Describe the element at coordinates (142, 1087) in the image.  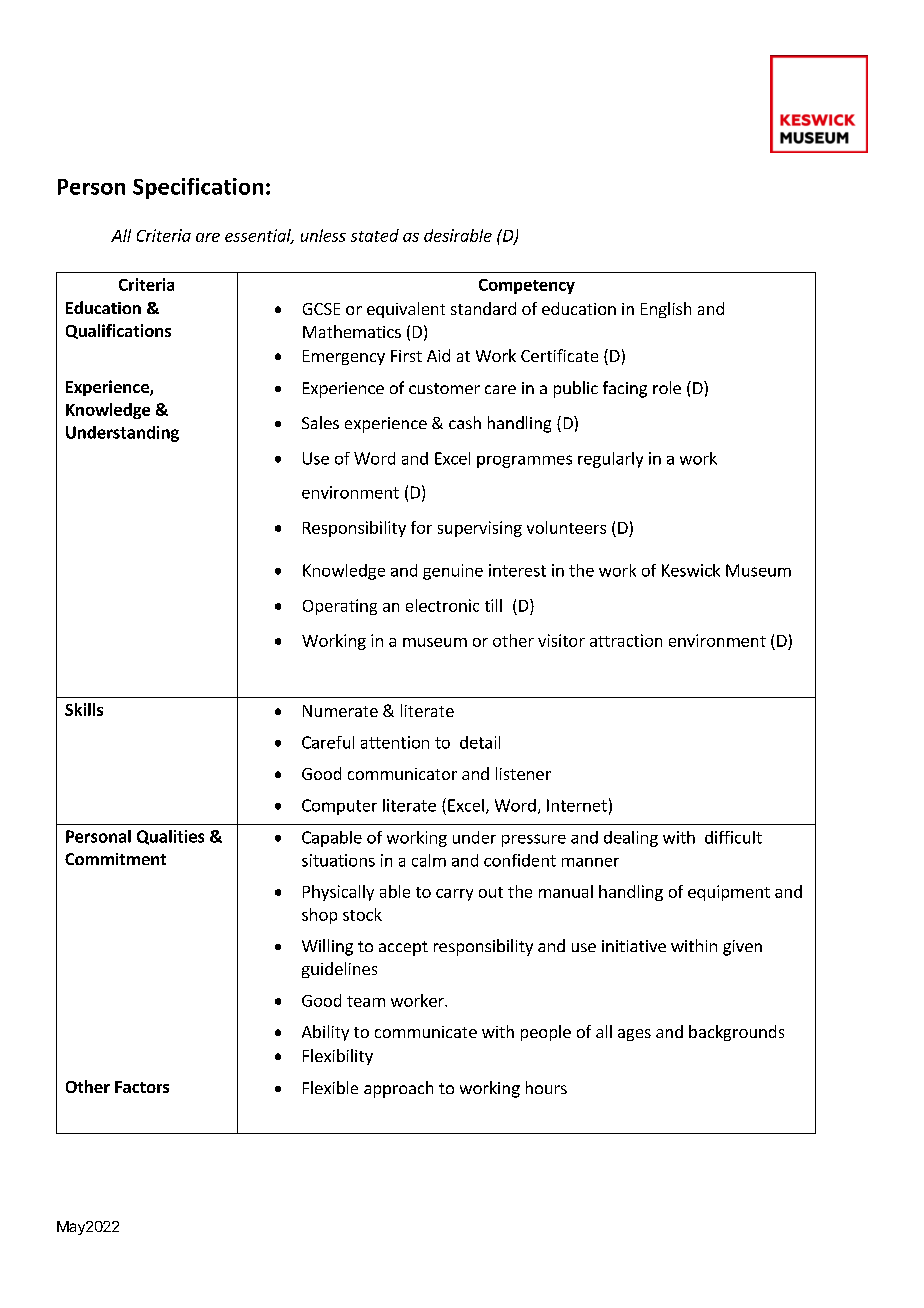
I see `Factors` at that location.
